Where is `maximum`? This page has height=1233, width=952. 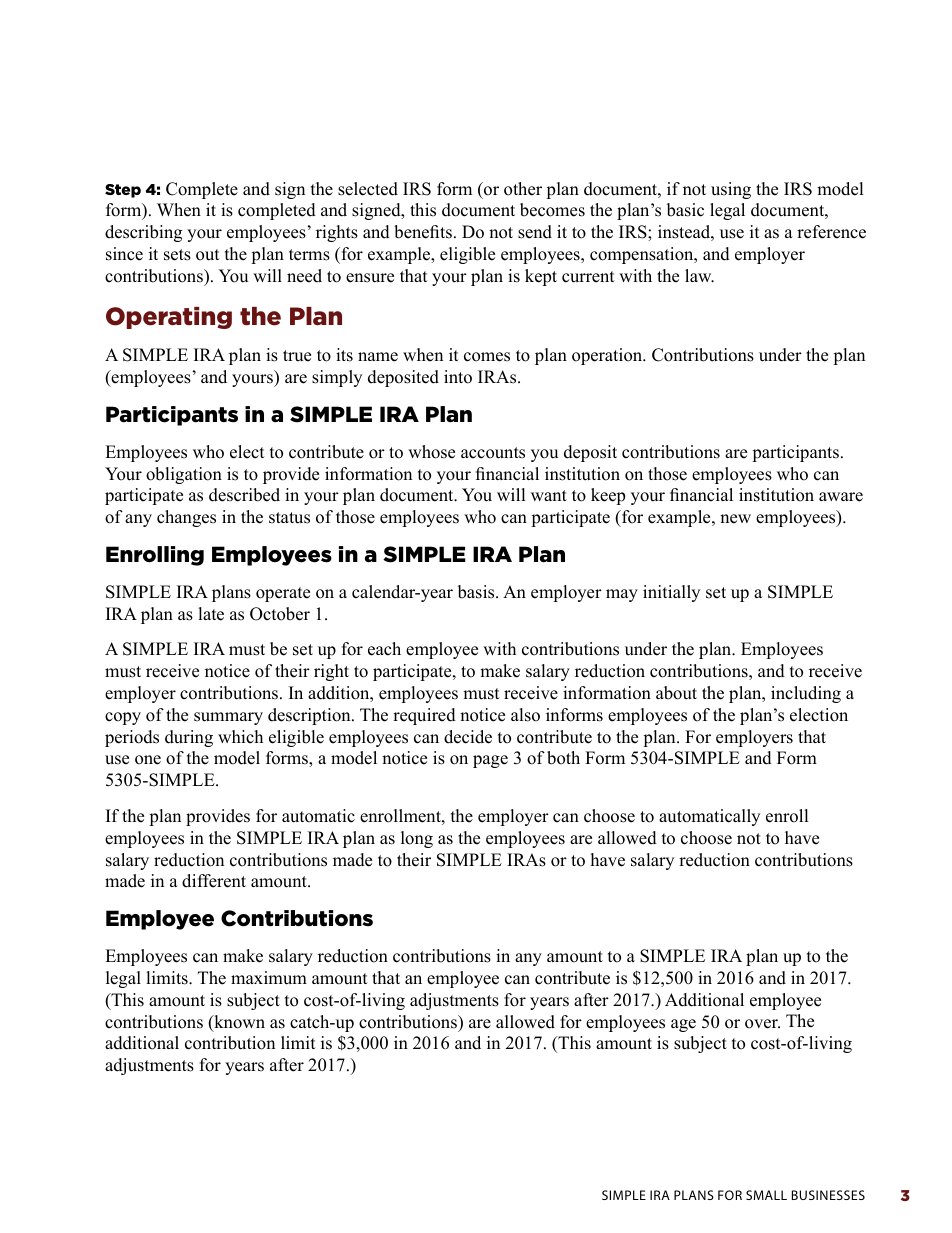
maximum is located at coordinates (269, 978).
